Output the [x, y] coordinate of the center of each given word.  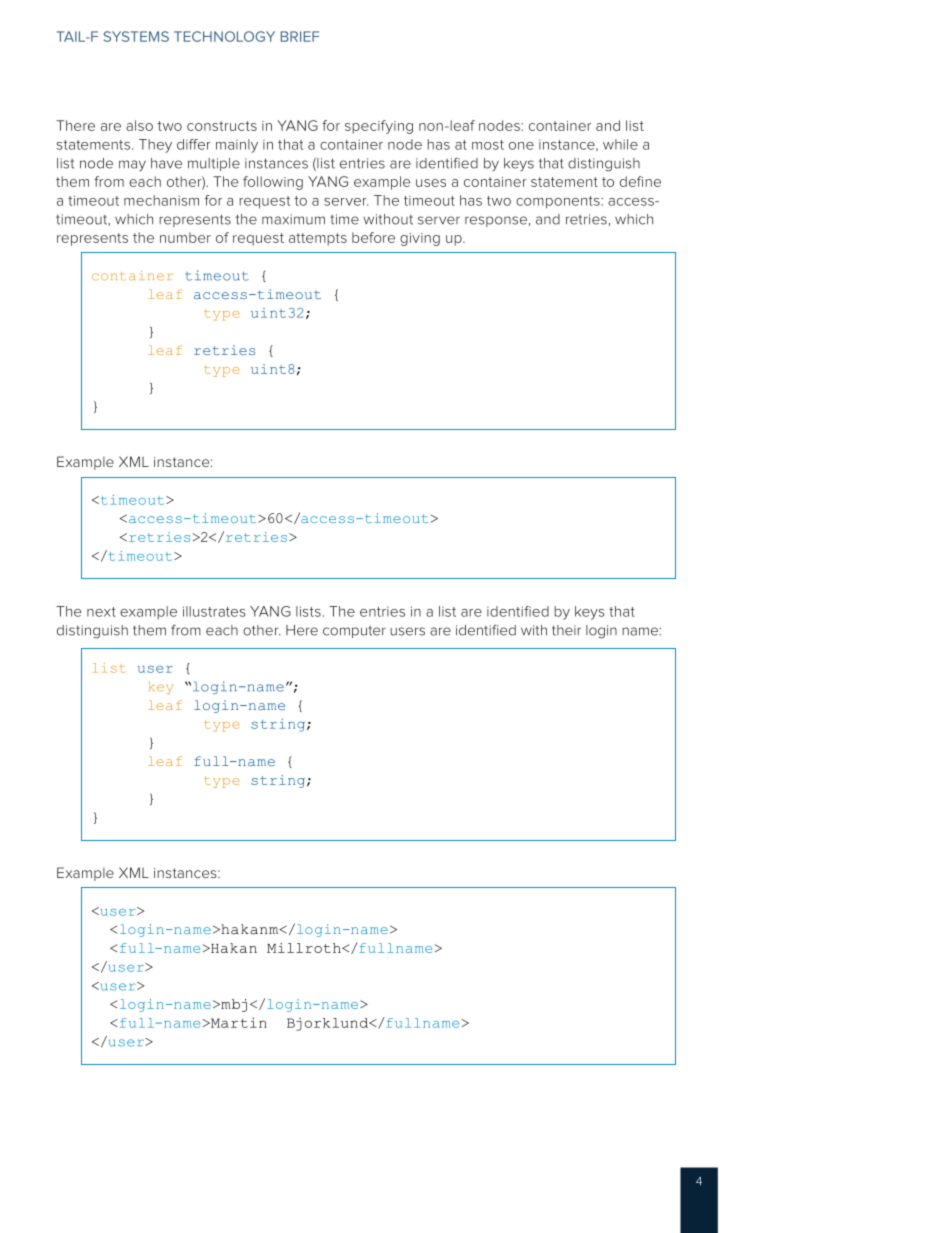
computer [354, 632]
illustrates [214, 611]
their [566, 630]
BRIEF [300, 36]
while [620, 144]
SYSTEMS [136, 36]
